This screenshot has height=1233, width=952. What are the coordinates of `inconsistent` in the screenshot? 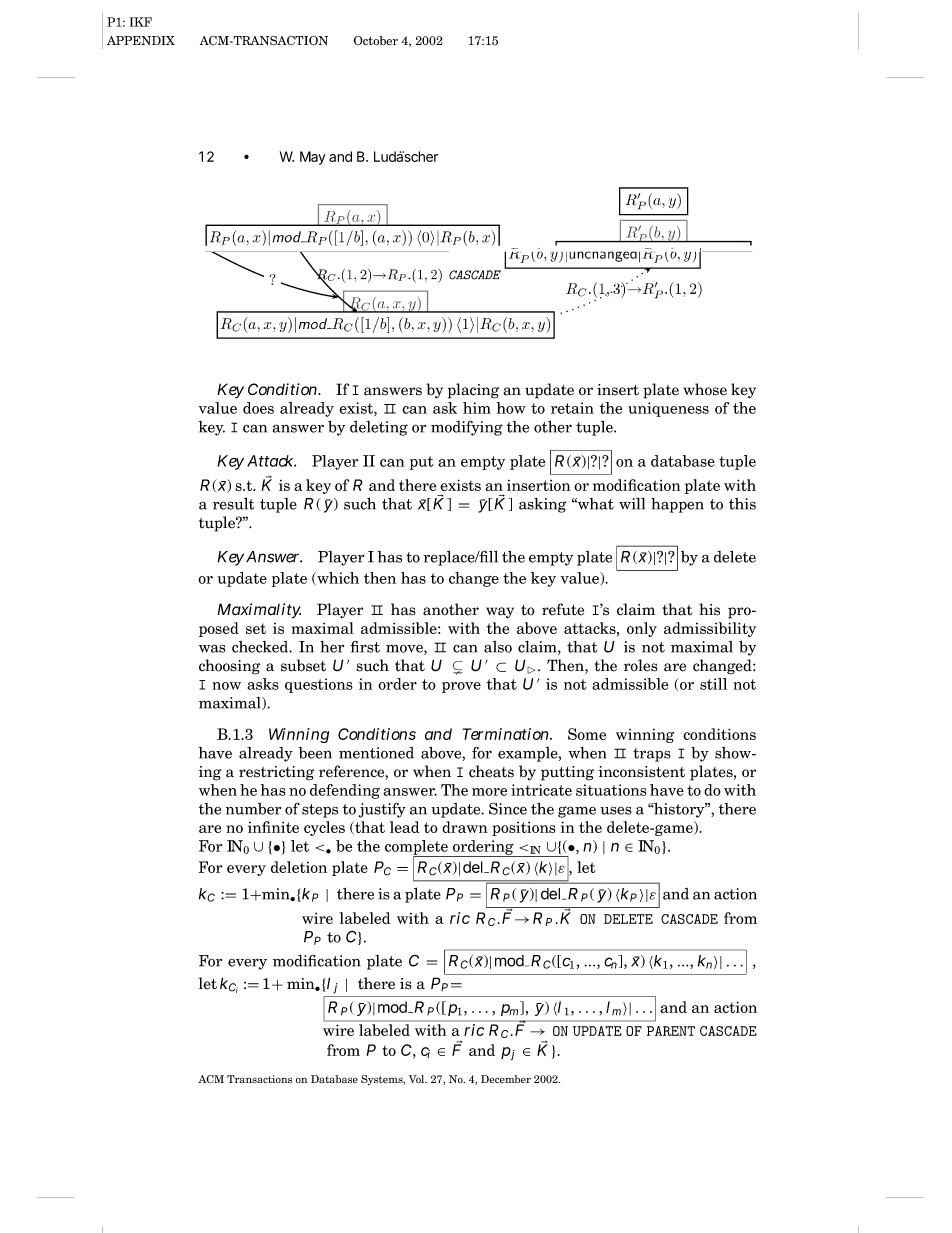 It's located at (641, 772).
